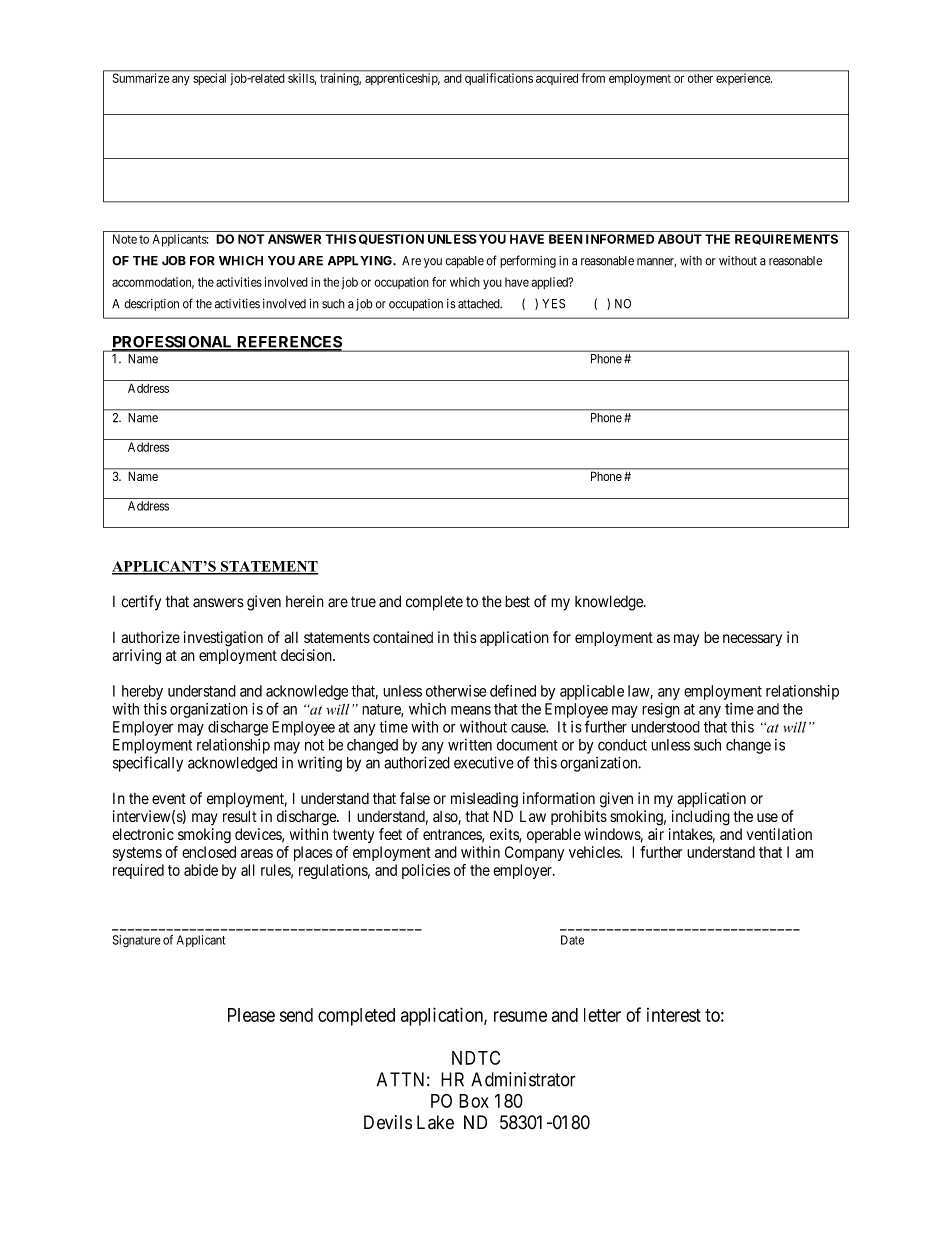 Image resolution: width=952 pixels, height=1233 pixels. Describe the element at coordinates (553, 304) in the page. I see `YES` at that location.
